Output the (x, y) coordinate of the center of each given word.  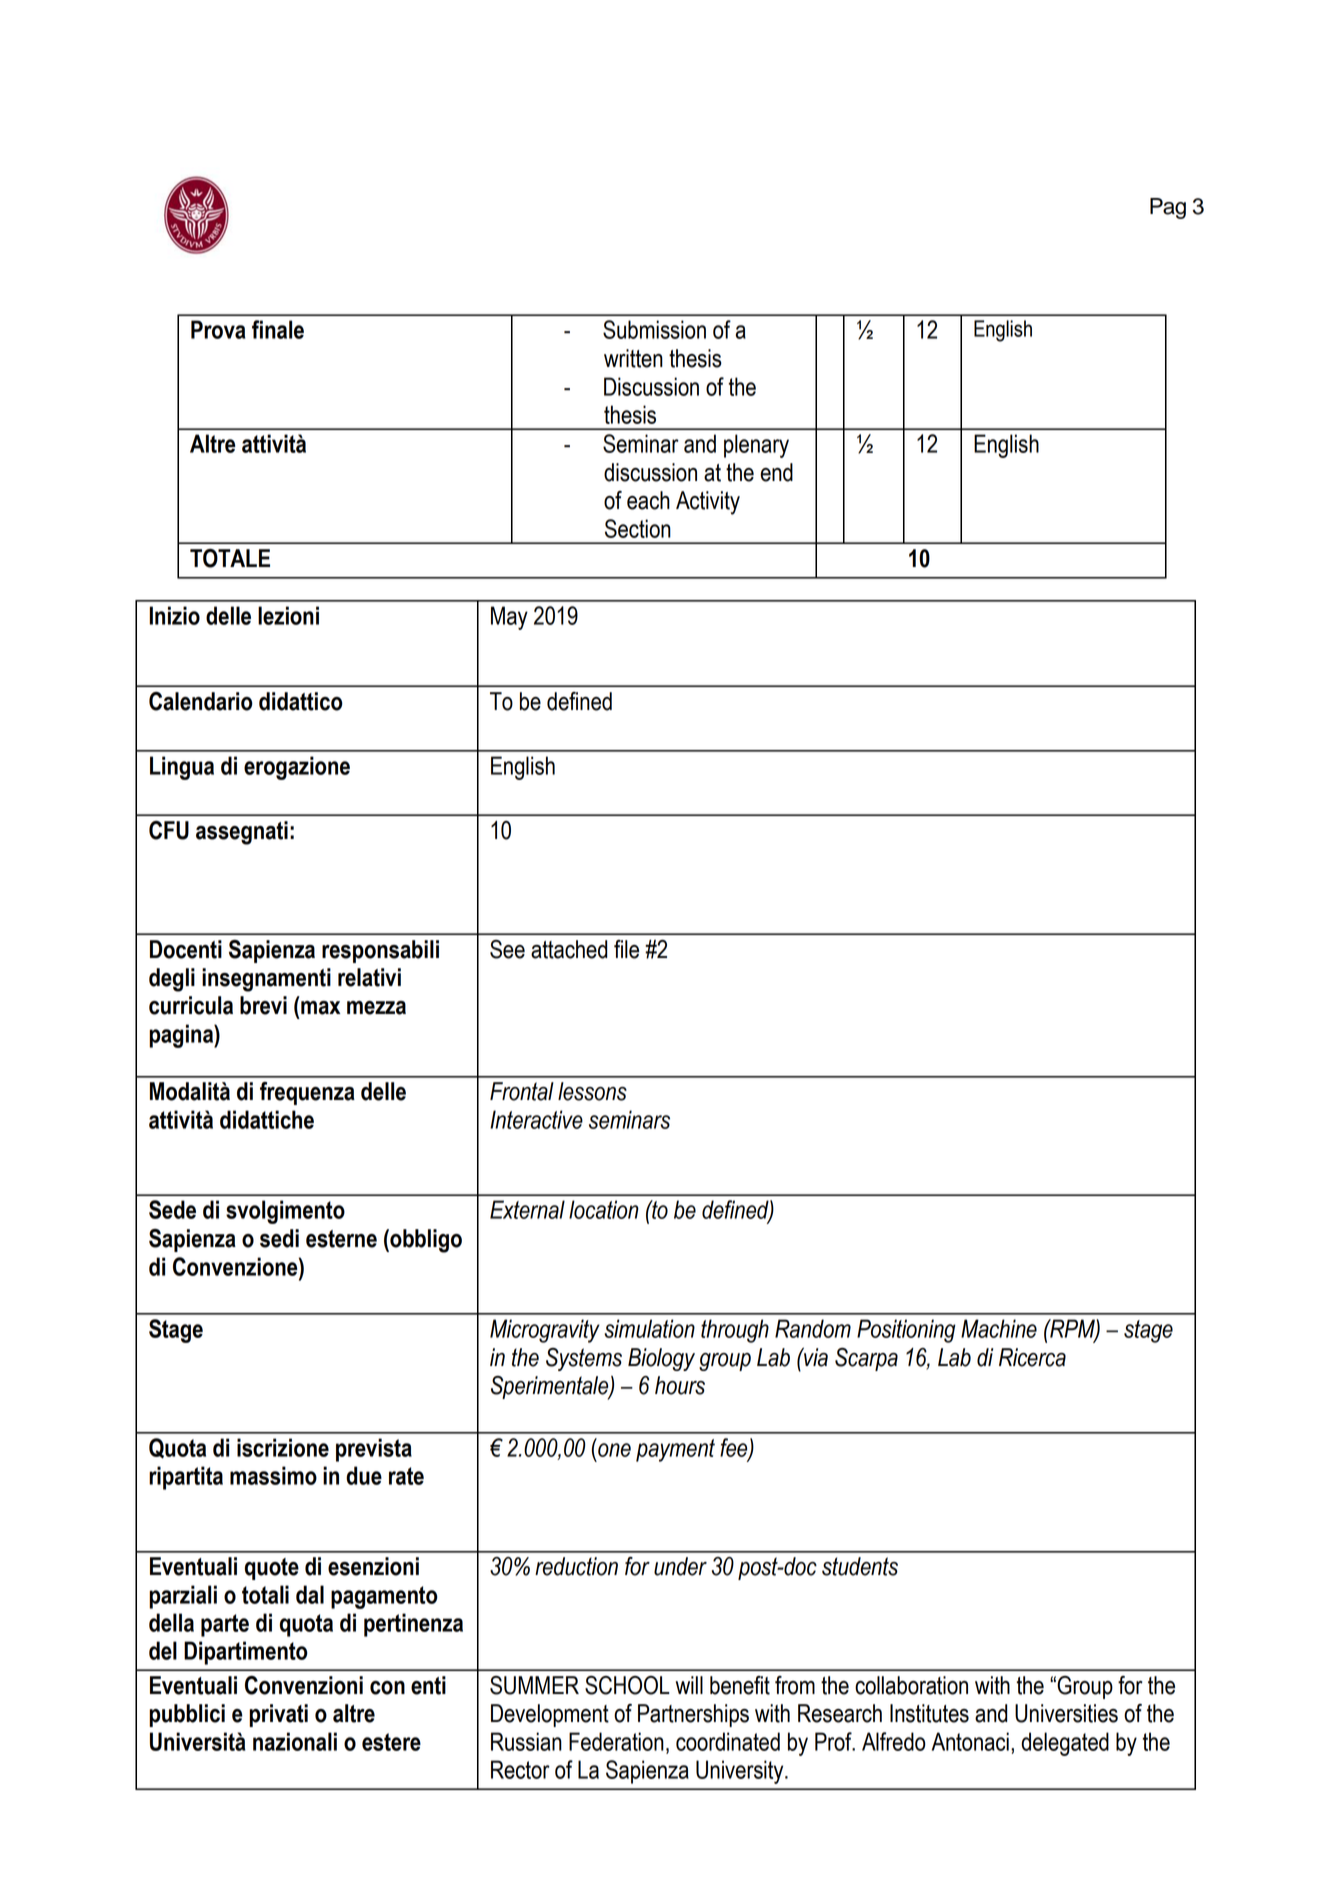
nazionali (295, 1741)
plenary (756, 446)
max (320, 1008)
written (633, 358)
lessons (592, 1091)
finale (278, 329)
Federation (616, 1741)
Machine (999, 1328)
